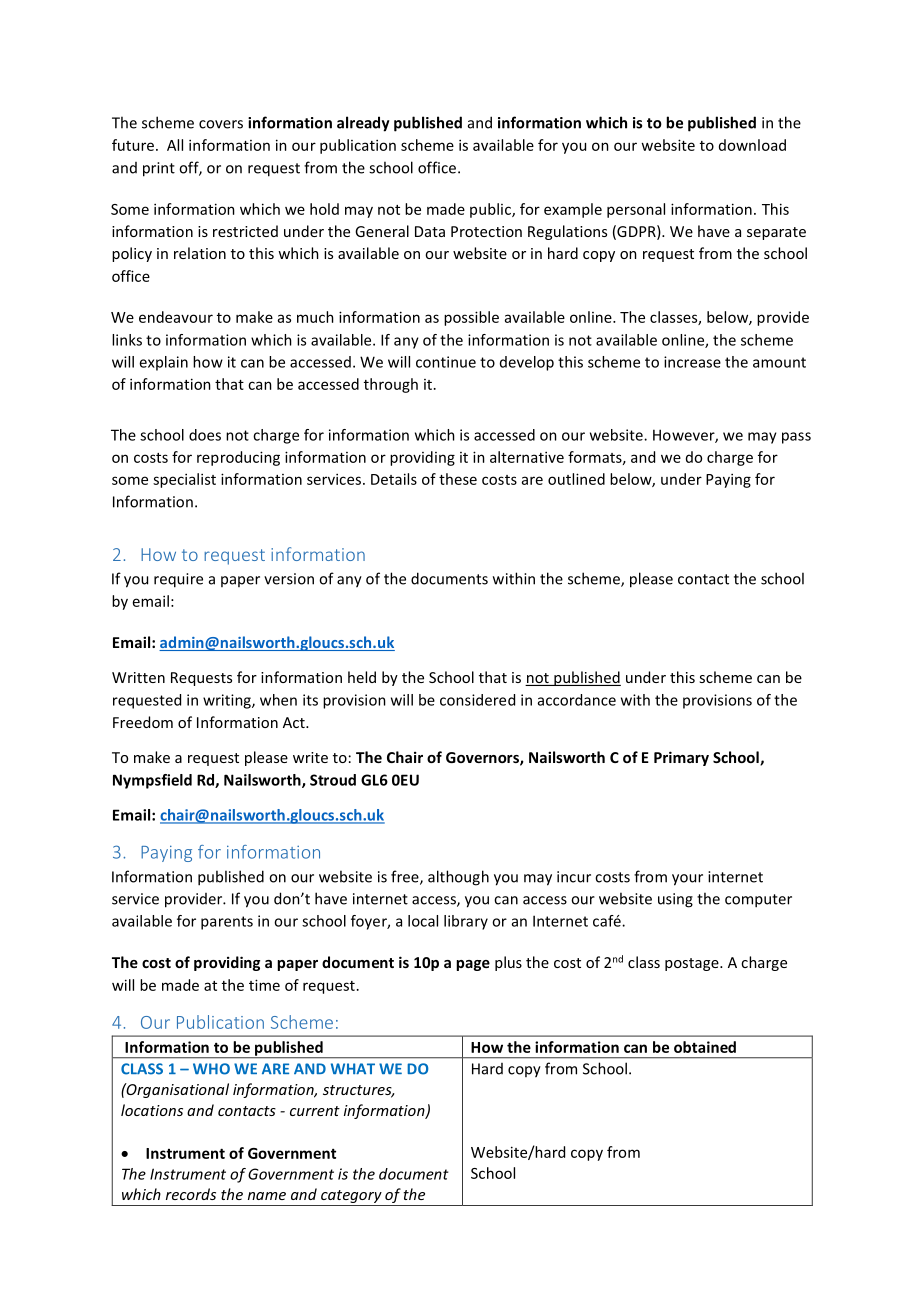 The image size is (924, 1308). Describe the element at coordinates (351, 1196) in the page. I see `category` at that location.
